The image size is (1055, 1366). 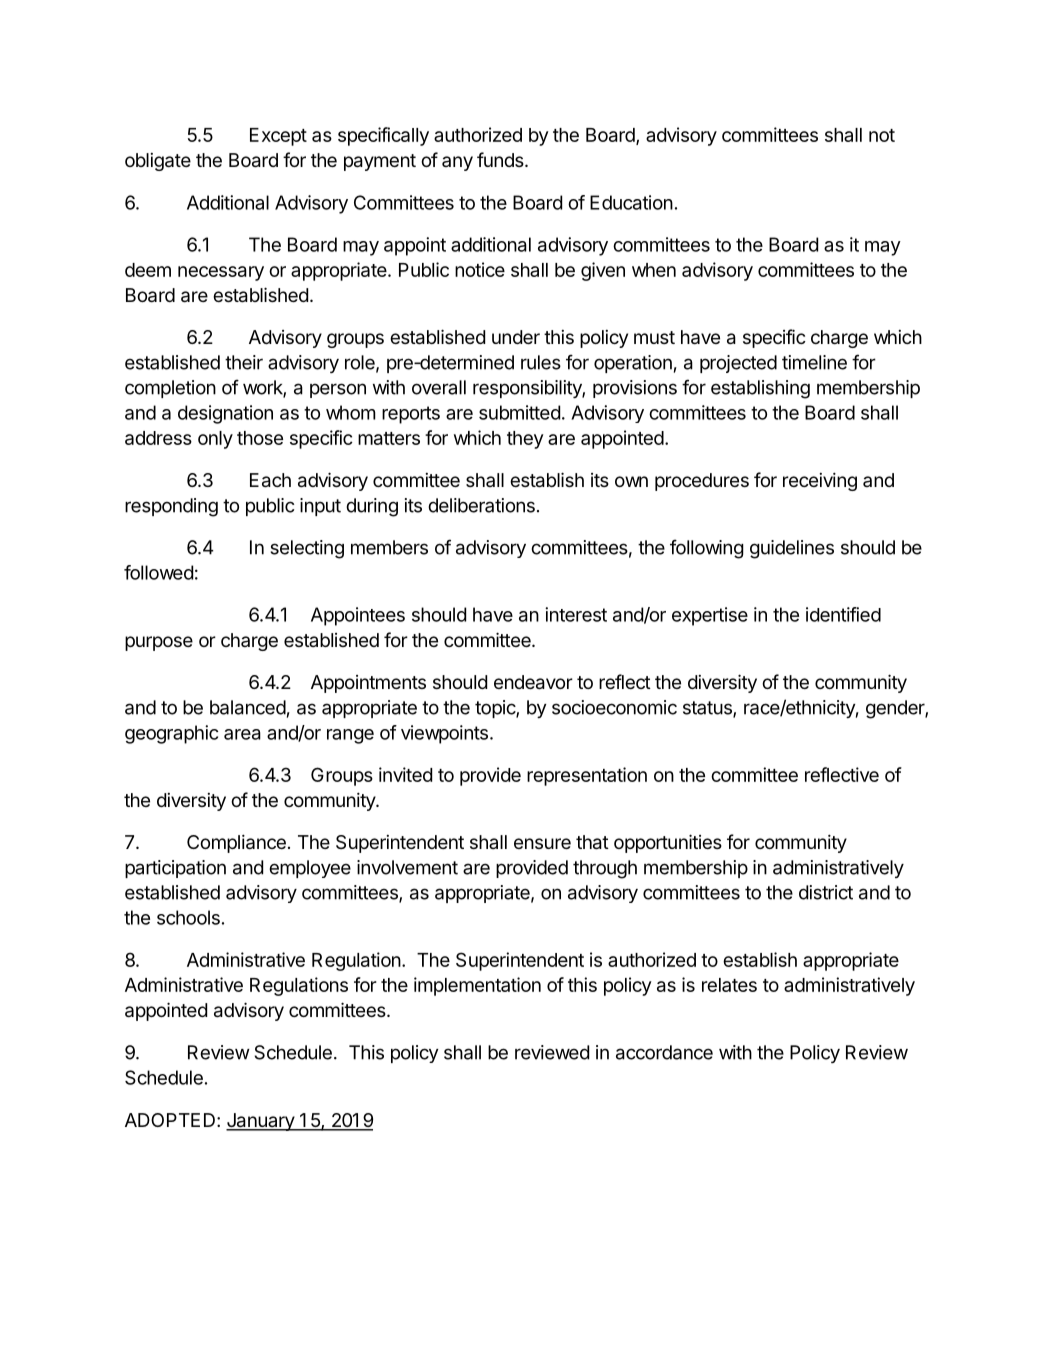 I want to click on Each, so click(x=270, y=480).
